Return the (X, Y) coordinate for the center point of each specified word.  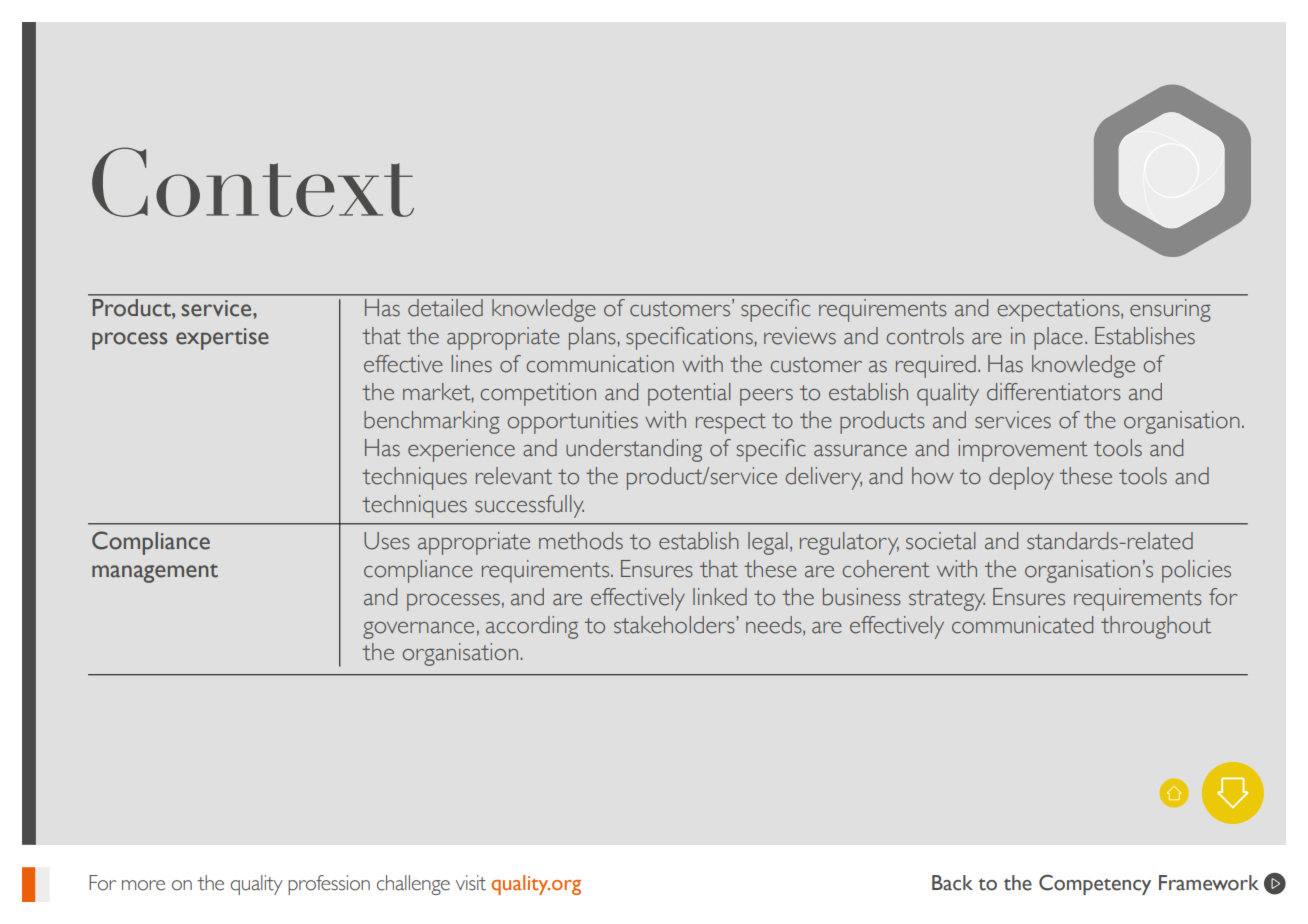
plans (593, 338)
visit (471, 883)
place (1058, 338)
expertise (222, 339)
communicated (1022, 625)
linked (720, 597)
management (155, 573)
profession (329, 885)
